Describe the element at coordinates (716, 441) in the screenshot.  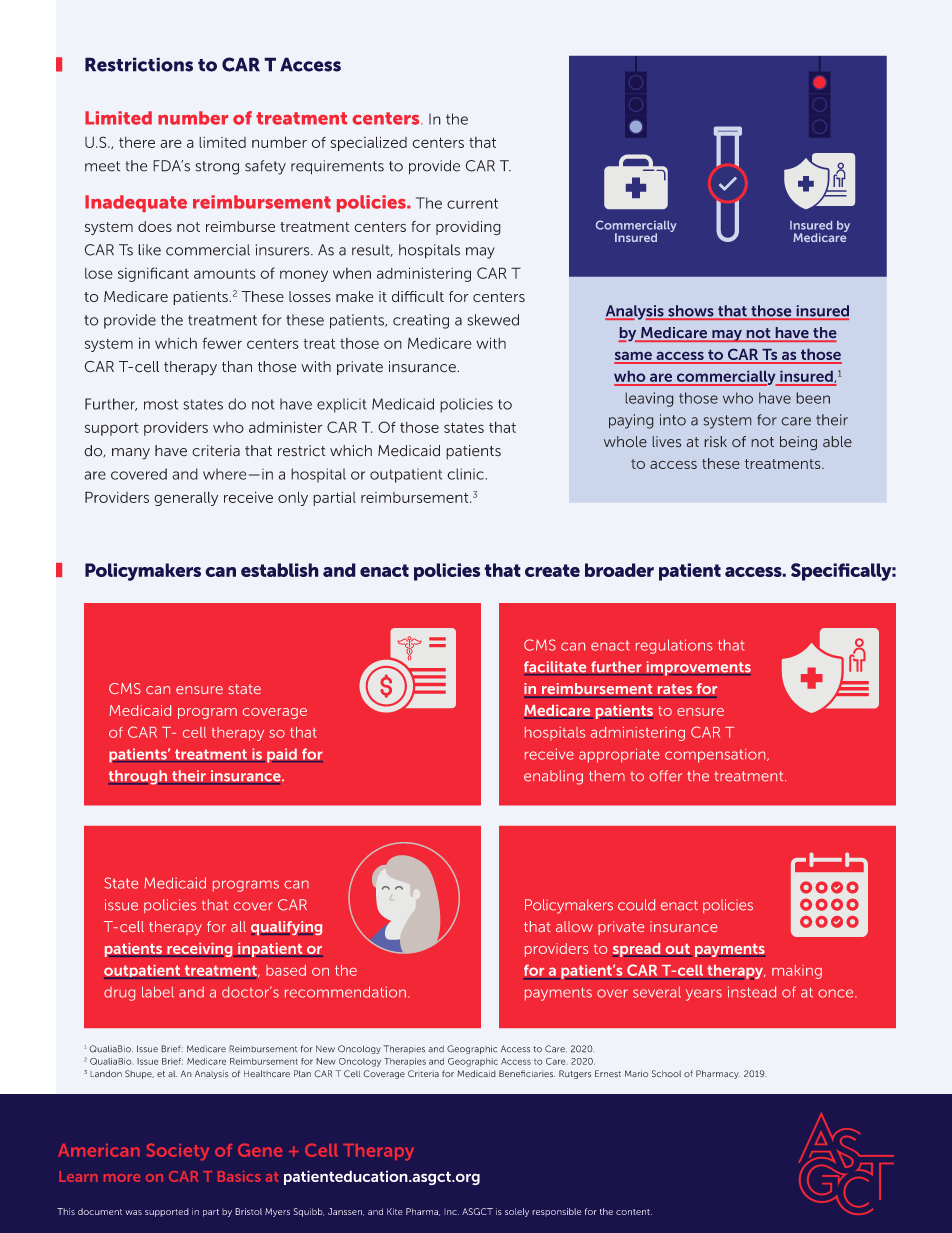
I see `risk` at that location.
